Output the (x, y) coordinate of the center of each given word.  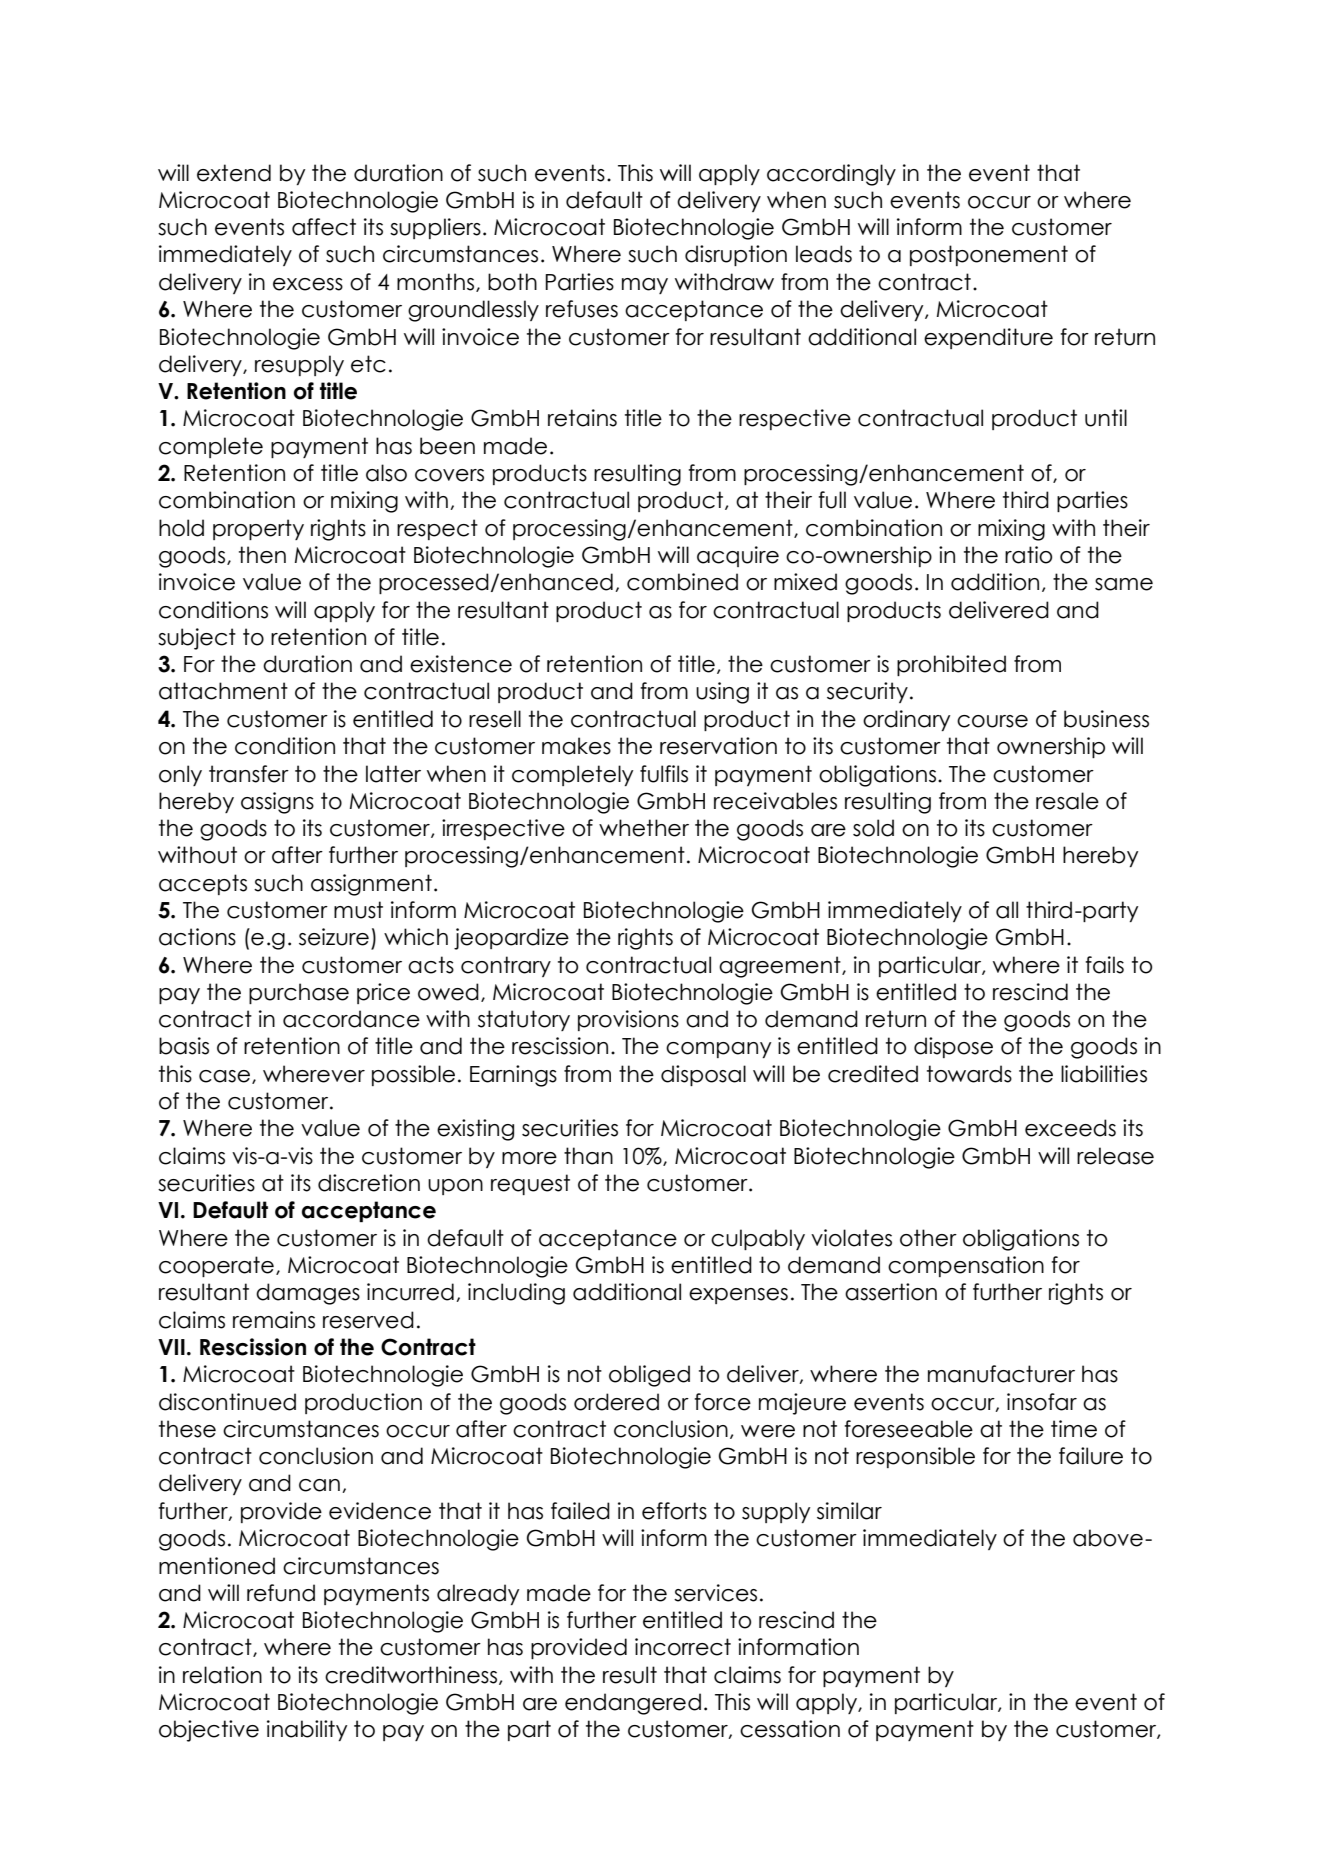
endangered (633, 1704)
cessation (790, 1729)
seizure (334, 937)
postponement (989, 255)
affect (324, 227)
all (1007, 910)
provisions (628, 1020)
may (645, 286)
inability (307, 1730)
